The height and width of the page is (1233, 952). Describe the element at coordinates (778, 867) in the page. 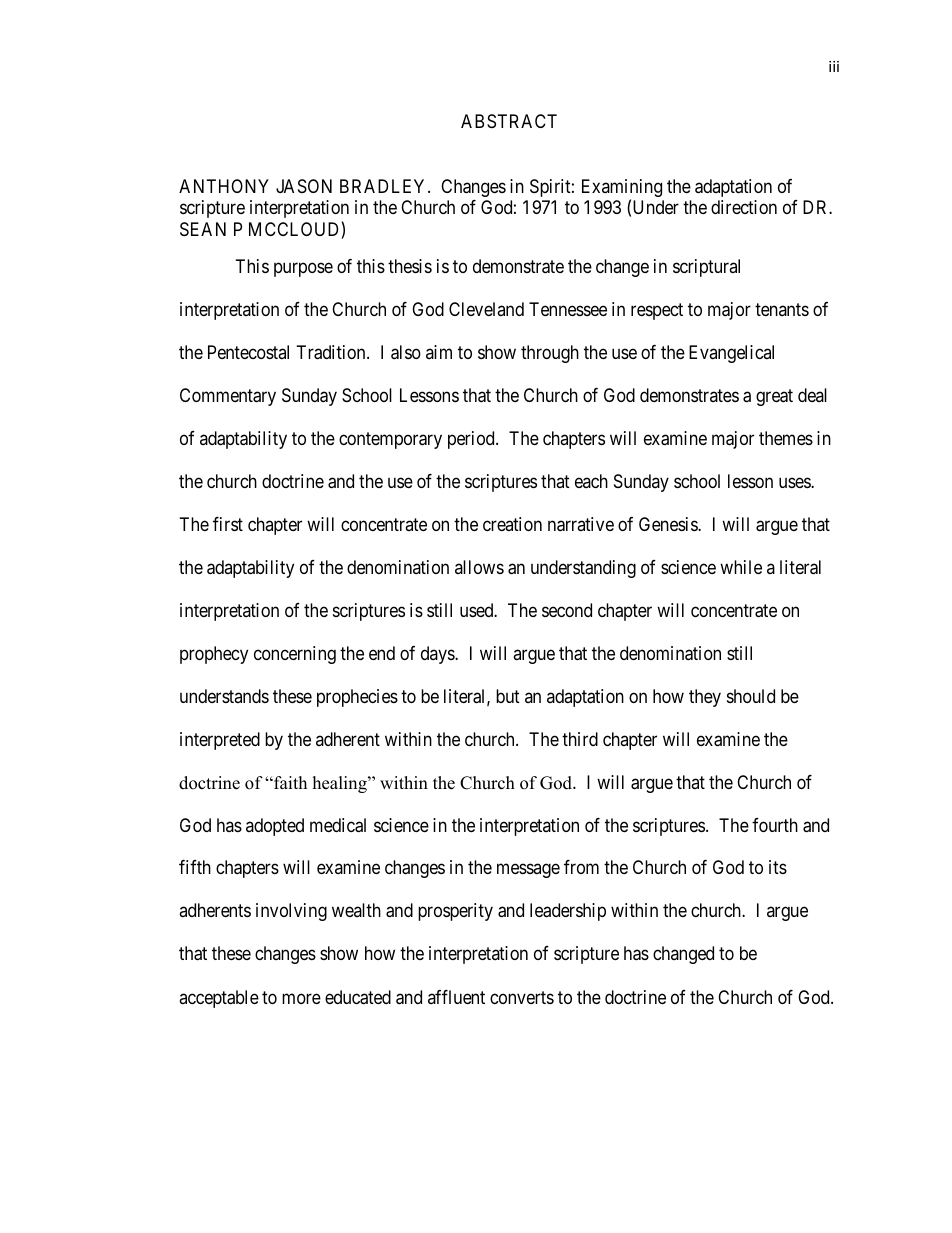

I see `its` at that location.
